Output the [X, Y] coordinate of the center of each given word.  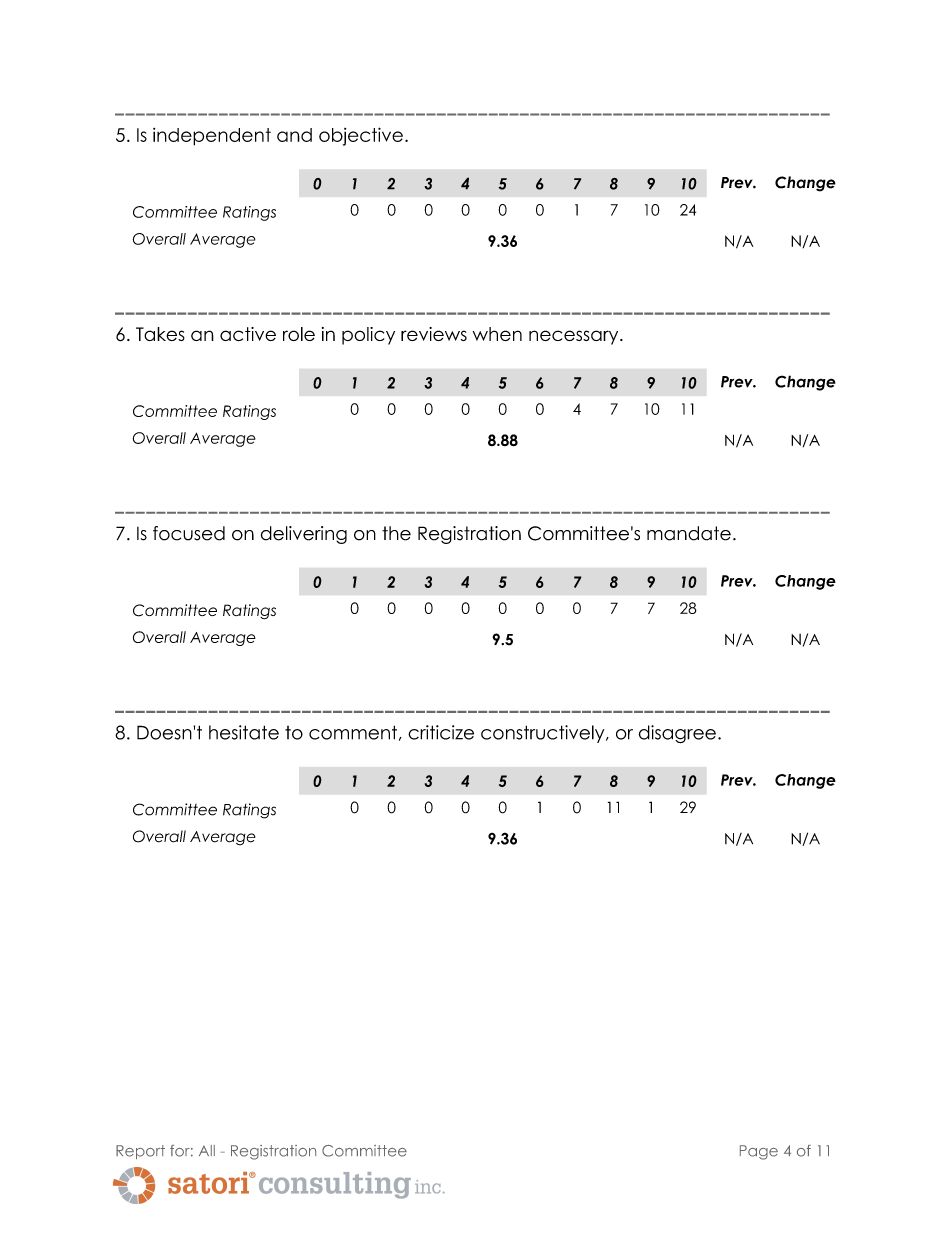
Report [140, 1152]
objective [361, 136]
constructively [544, 734]
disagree [677, 734]
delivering [304, 535]
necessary [575, 337]
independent [212, 137]
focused [189, 533]
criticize [441, 732]
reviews [434, 334]
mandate [689, 533]
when [497, 334]
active [248, 334]
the [396, 533]
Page [759, 1152]
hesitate [244, 732]
